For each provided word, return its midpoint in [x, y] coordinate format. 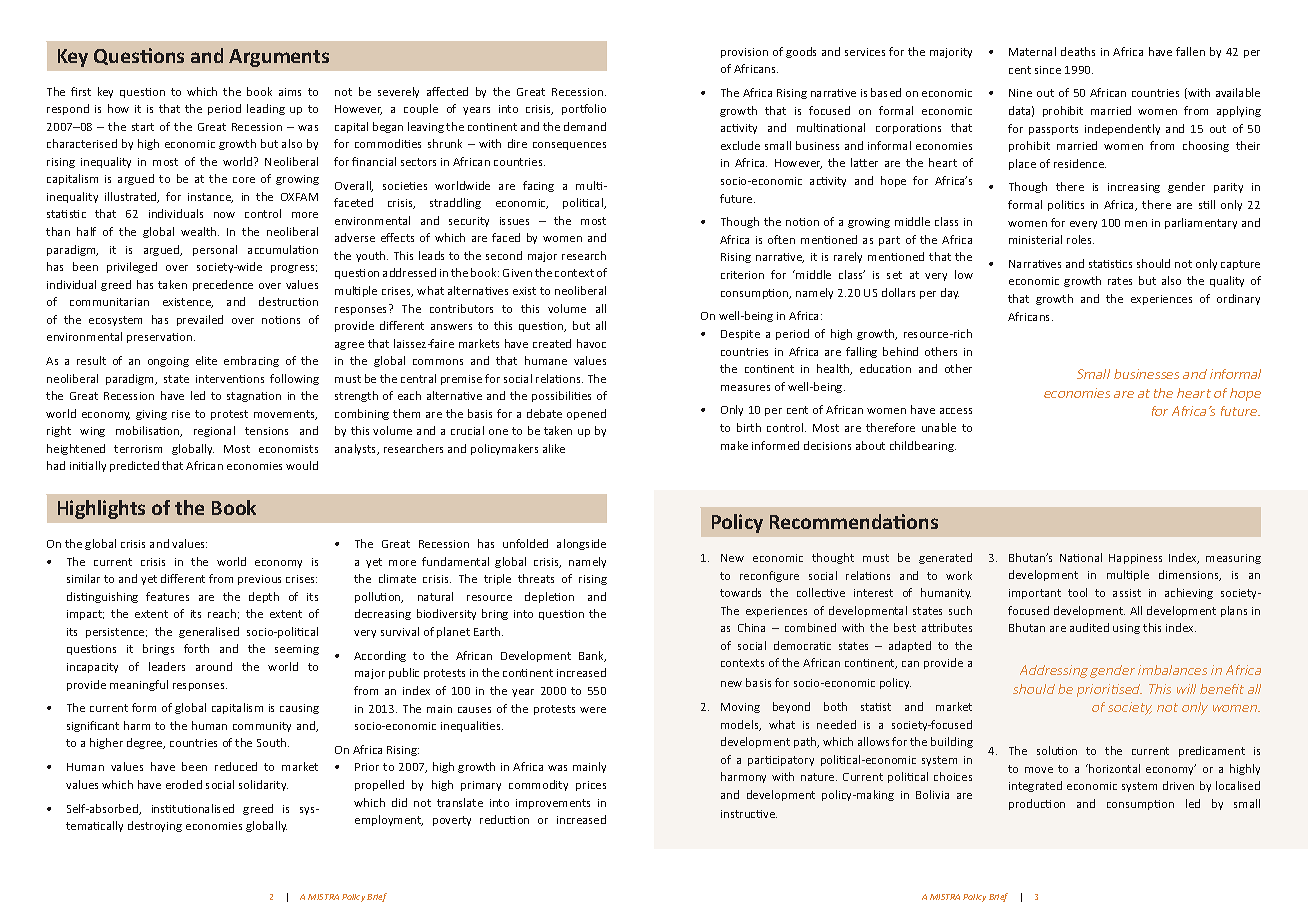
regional [214, 431]
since [1048, 70]
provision [744, 53]
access [956, 411]
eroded [184, 784]
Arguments [279, 58]
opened [586, 414]
